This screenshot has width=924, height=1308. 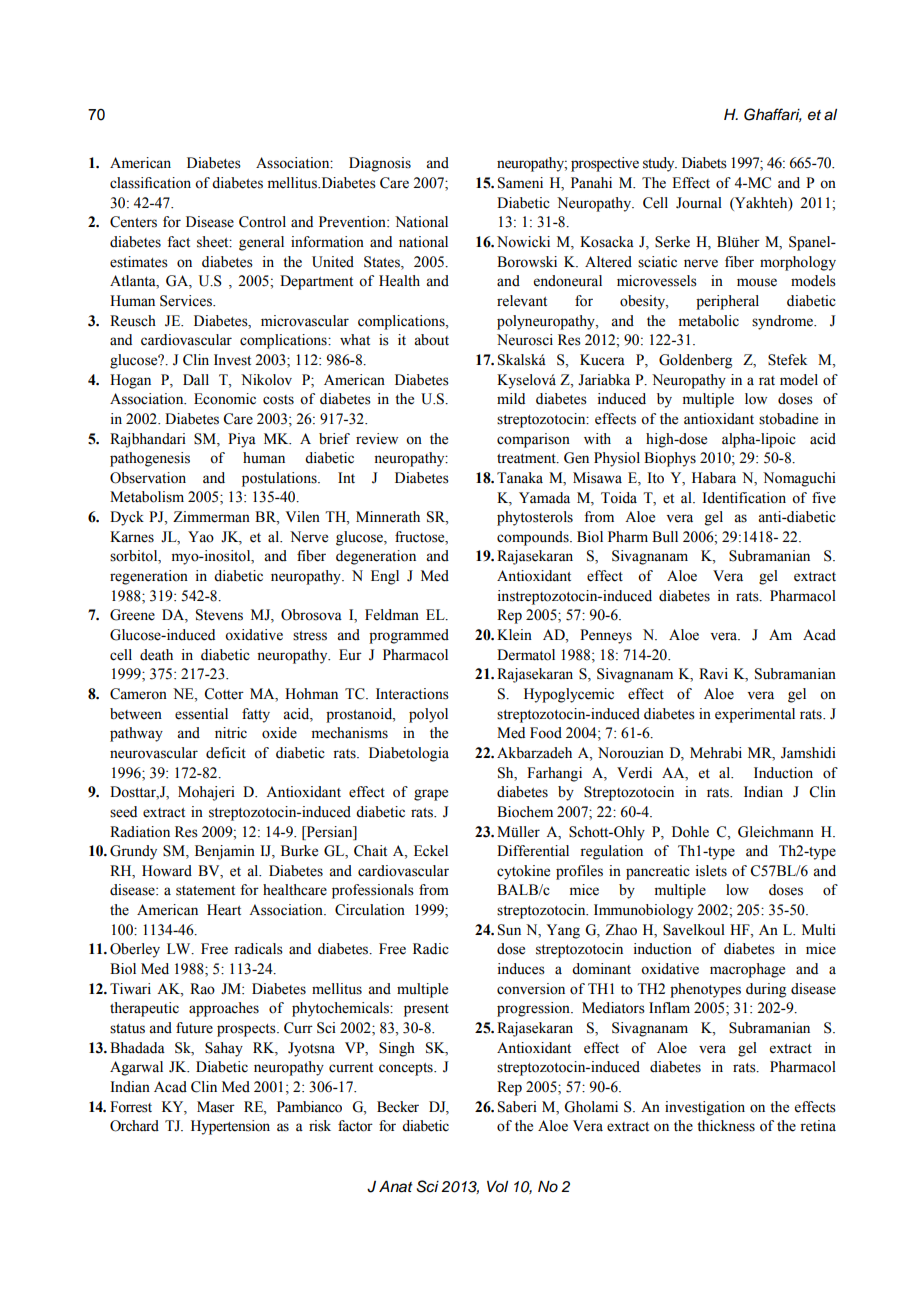 I want to click on Eckel, so click(x=431, y=851).
